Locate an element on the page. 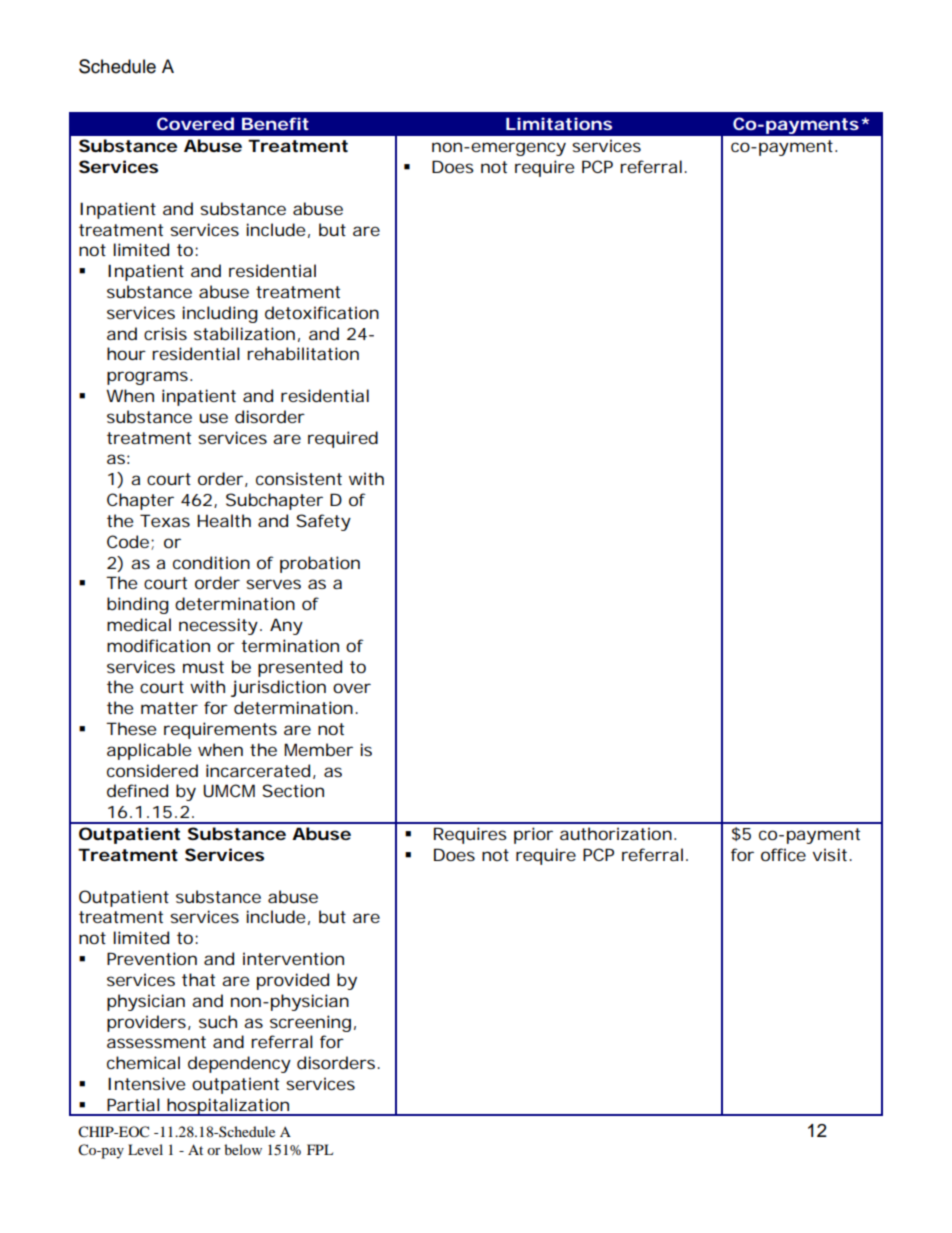 The height and width of the image is (1233, 952). necessity is located at coordinates (218, 626).
